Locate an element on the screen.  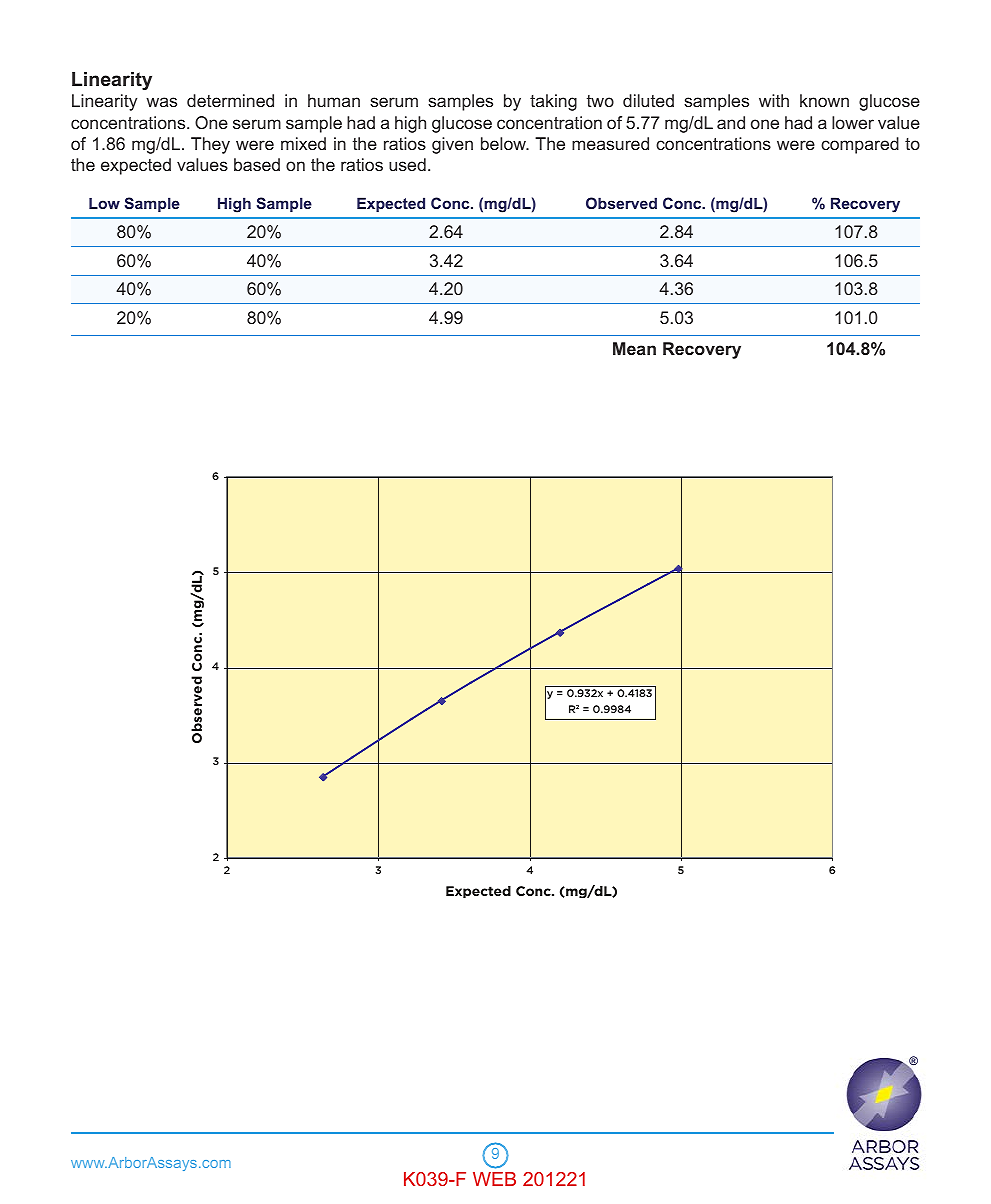
mixed is located at coordinates (303, 143).
